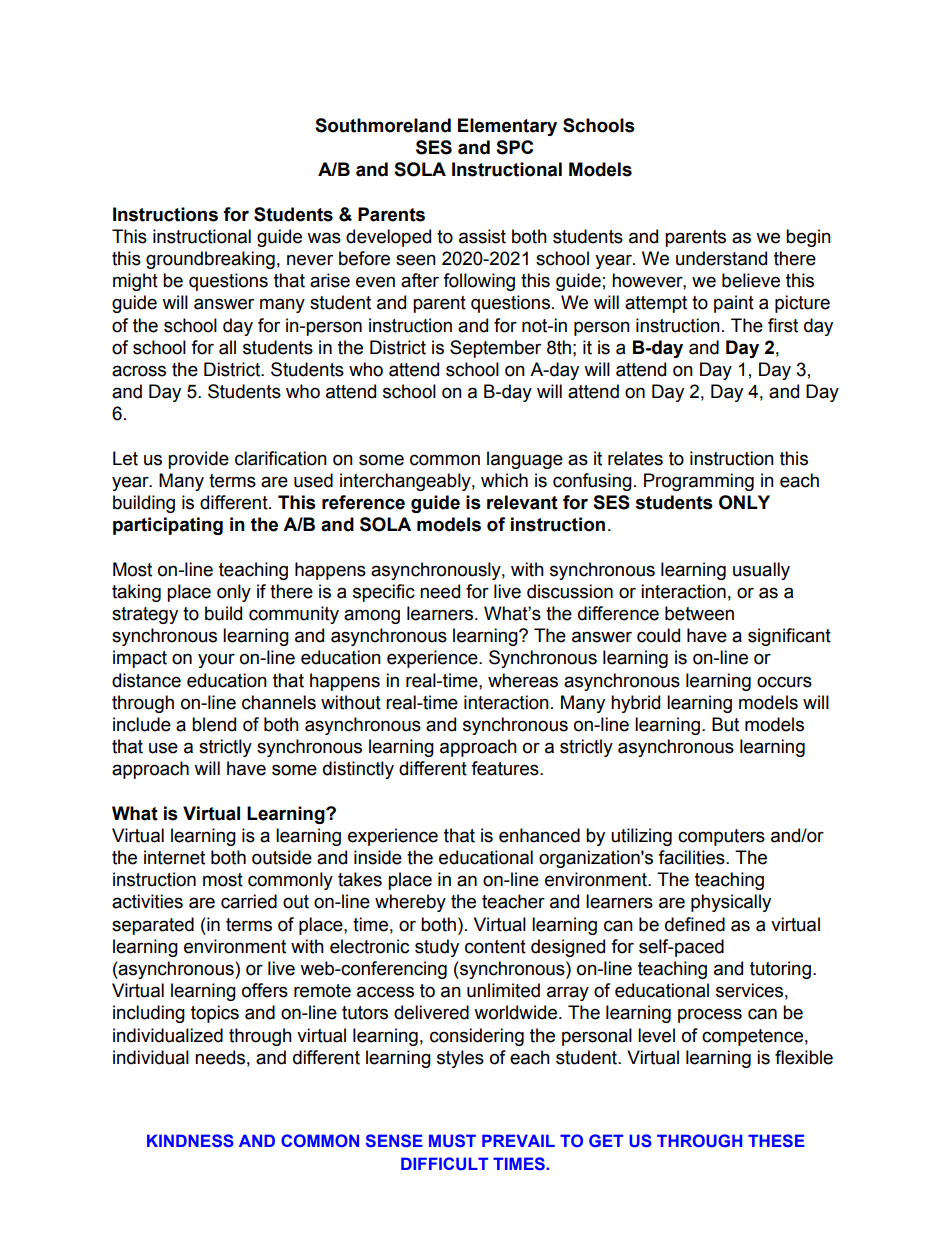 The height and width of the screenshot is (1233, 952). What do you see at coordinates (452, 1141) in the screenshot?
I see `MUST` at bounding box center [452, 1141].
